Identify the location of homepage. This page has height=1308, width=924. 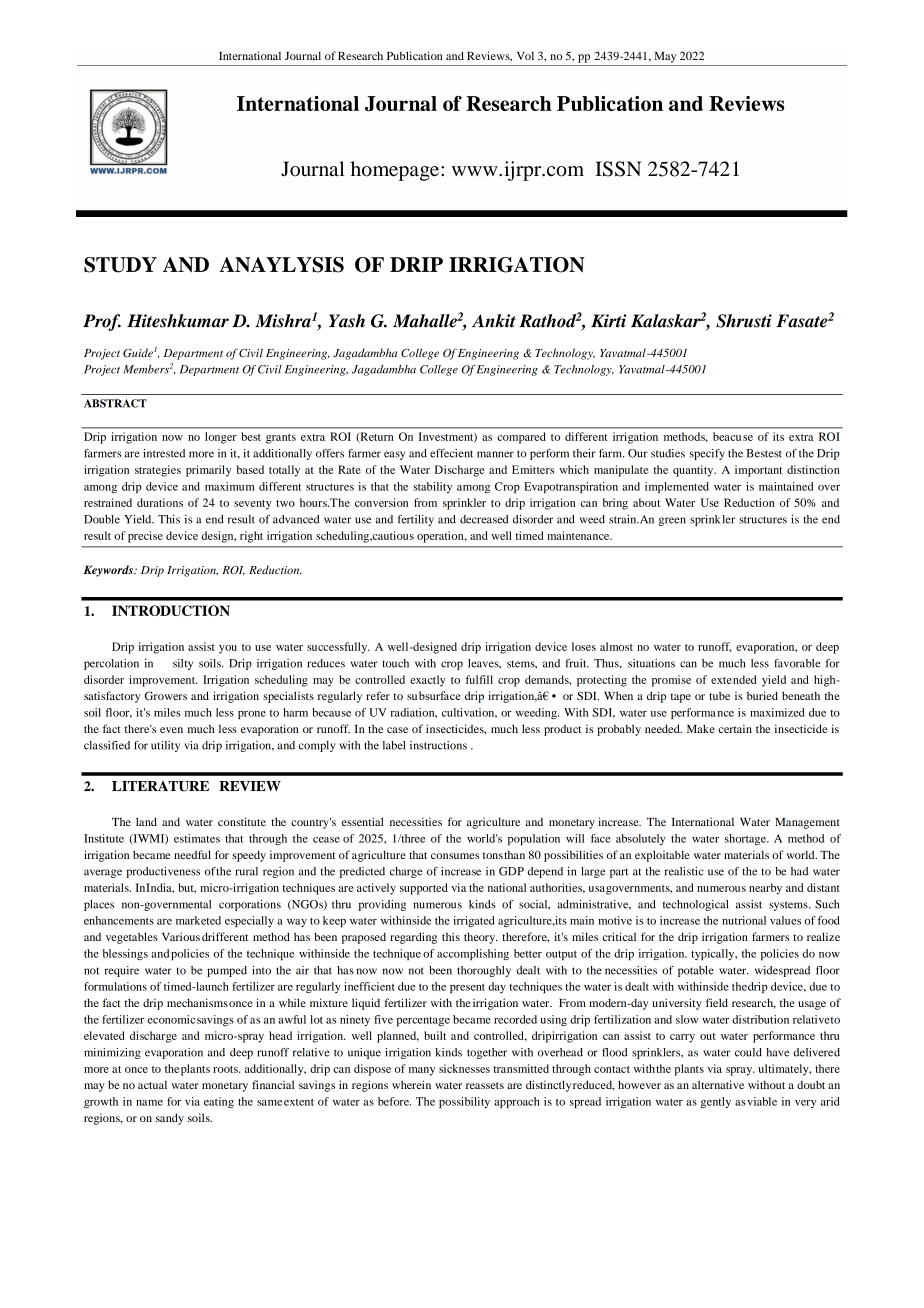
(395, 171).
